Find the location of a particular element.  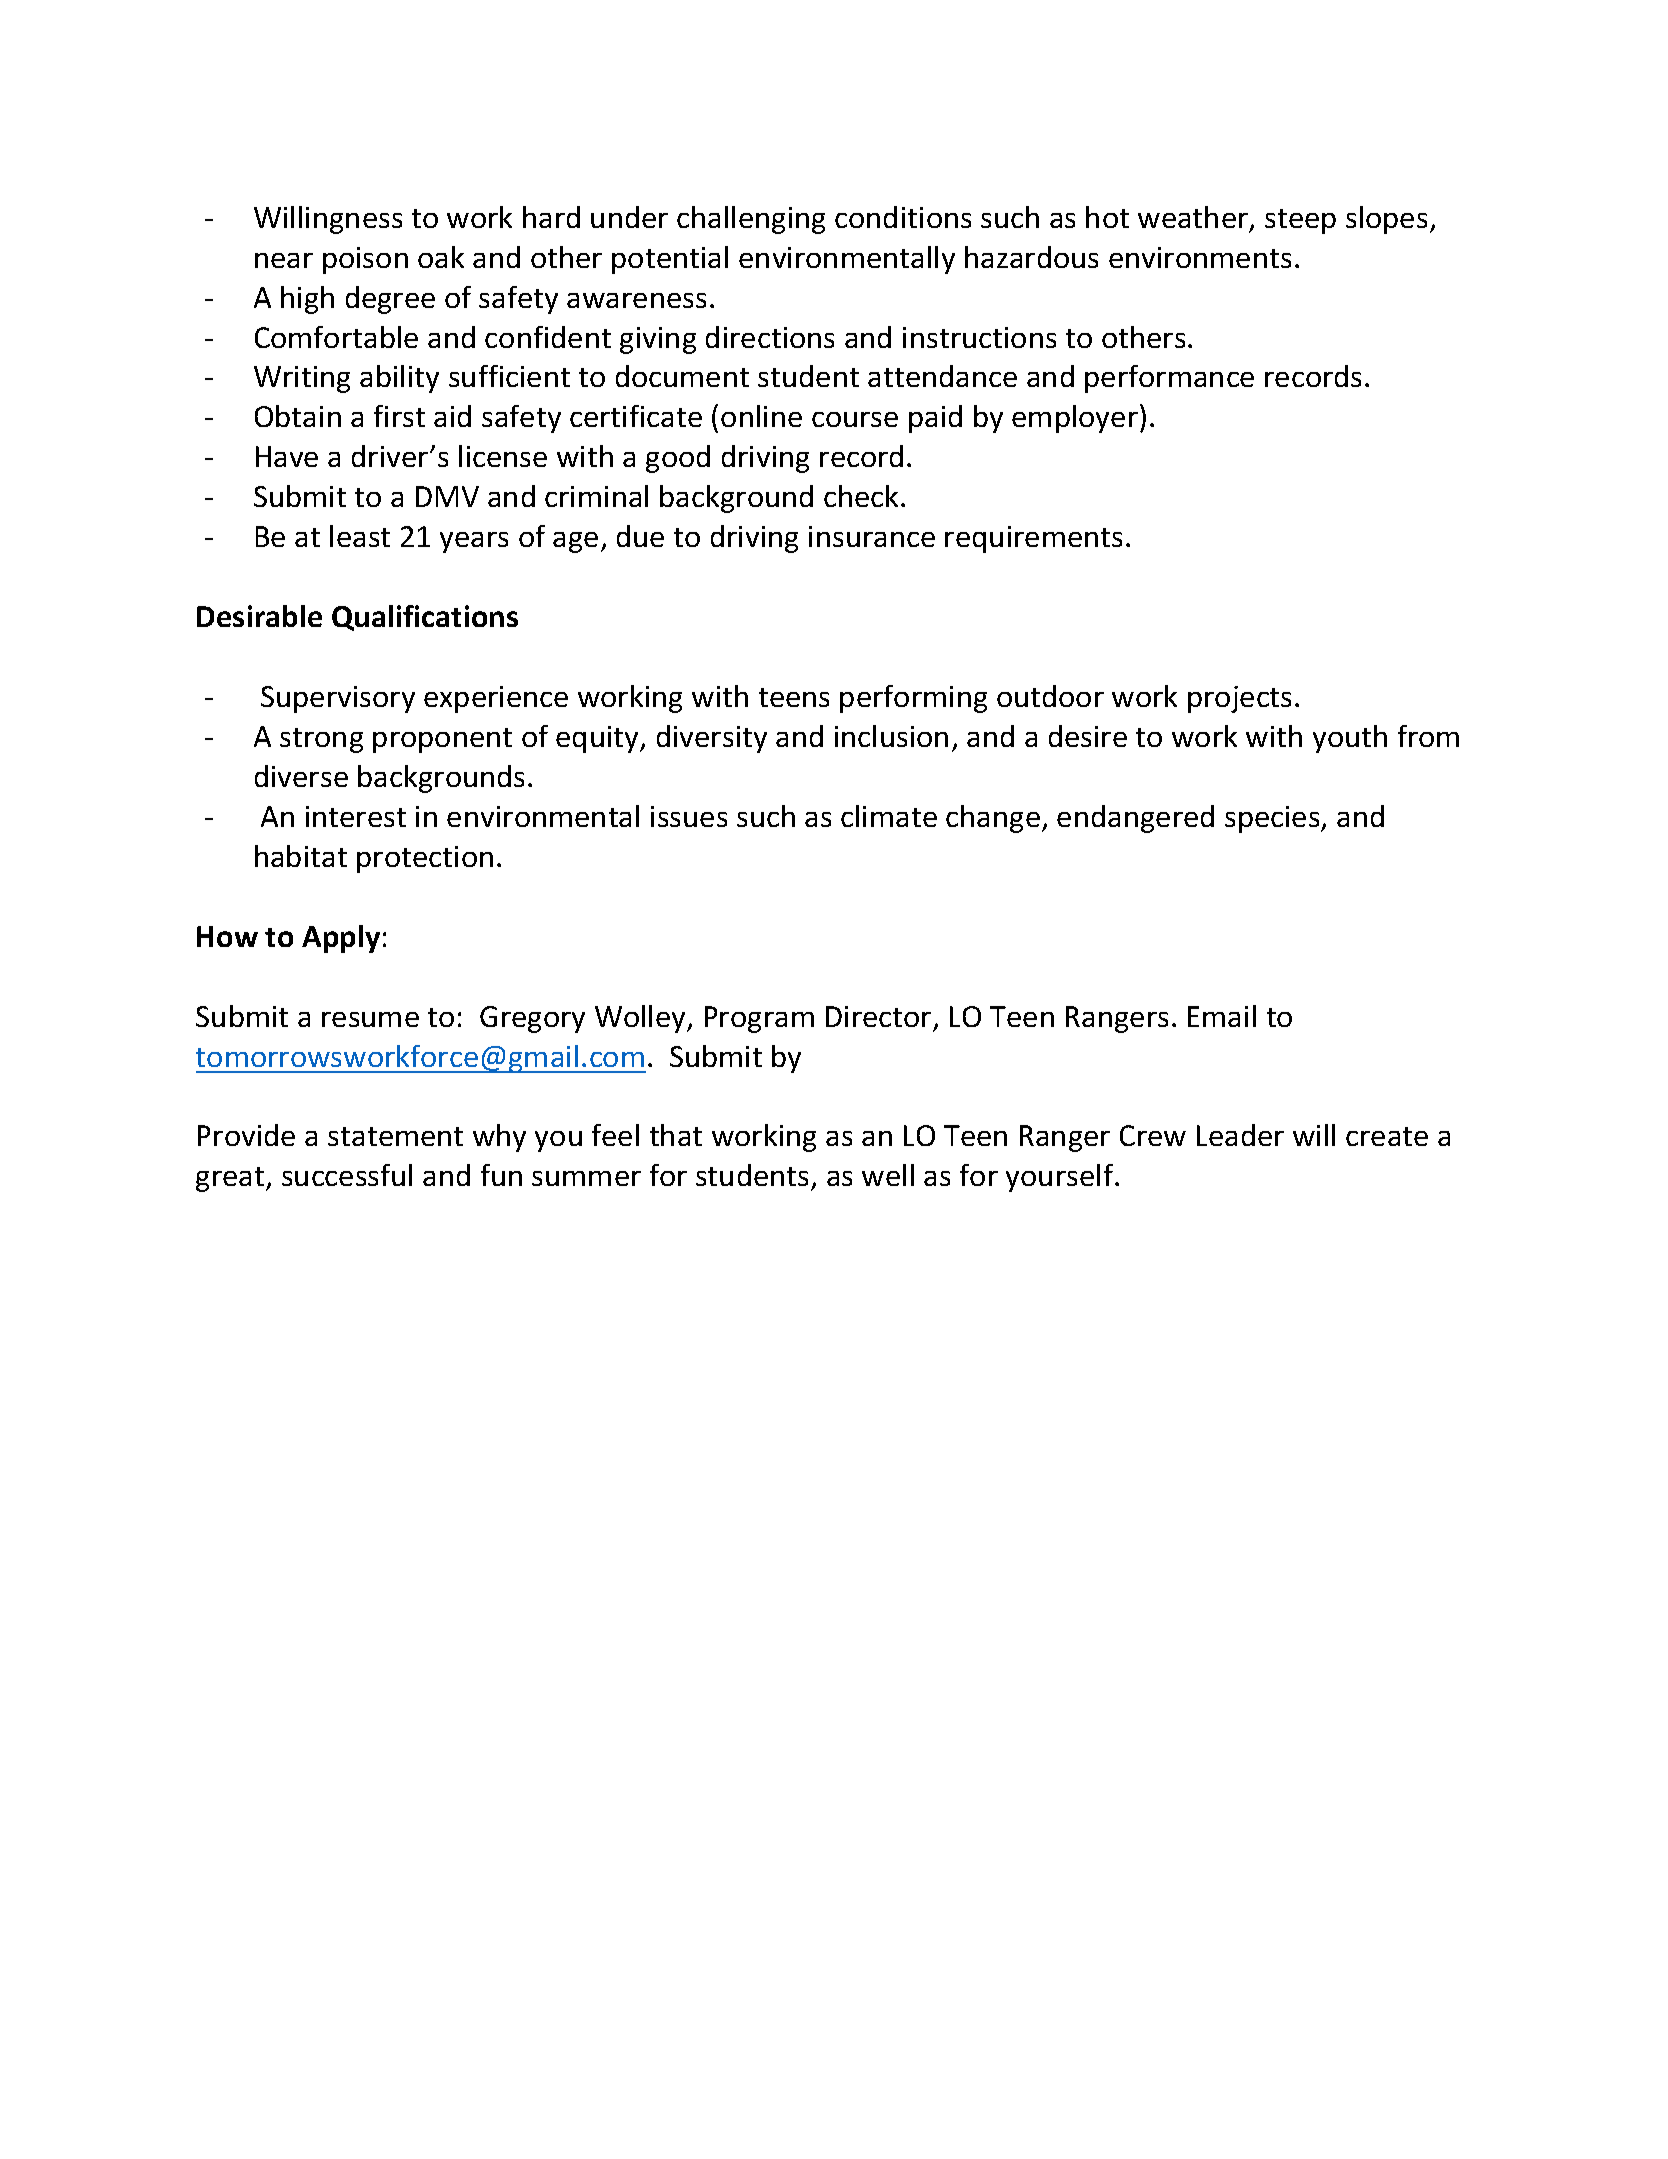

steep is located at coordinates (1300, 221).
